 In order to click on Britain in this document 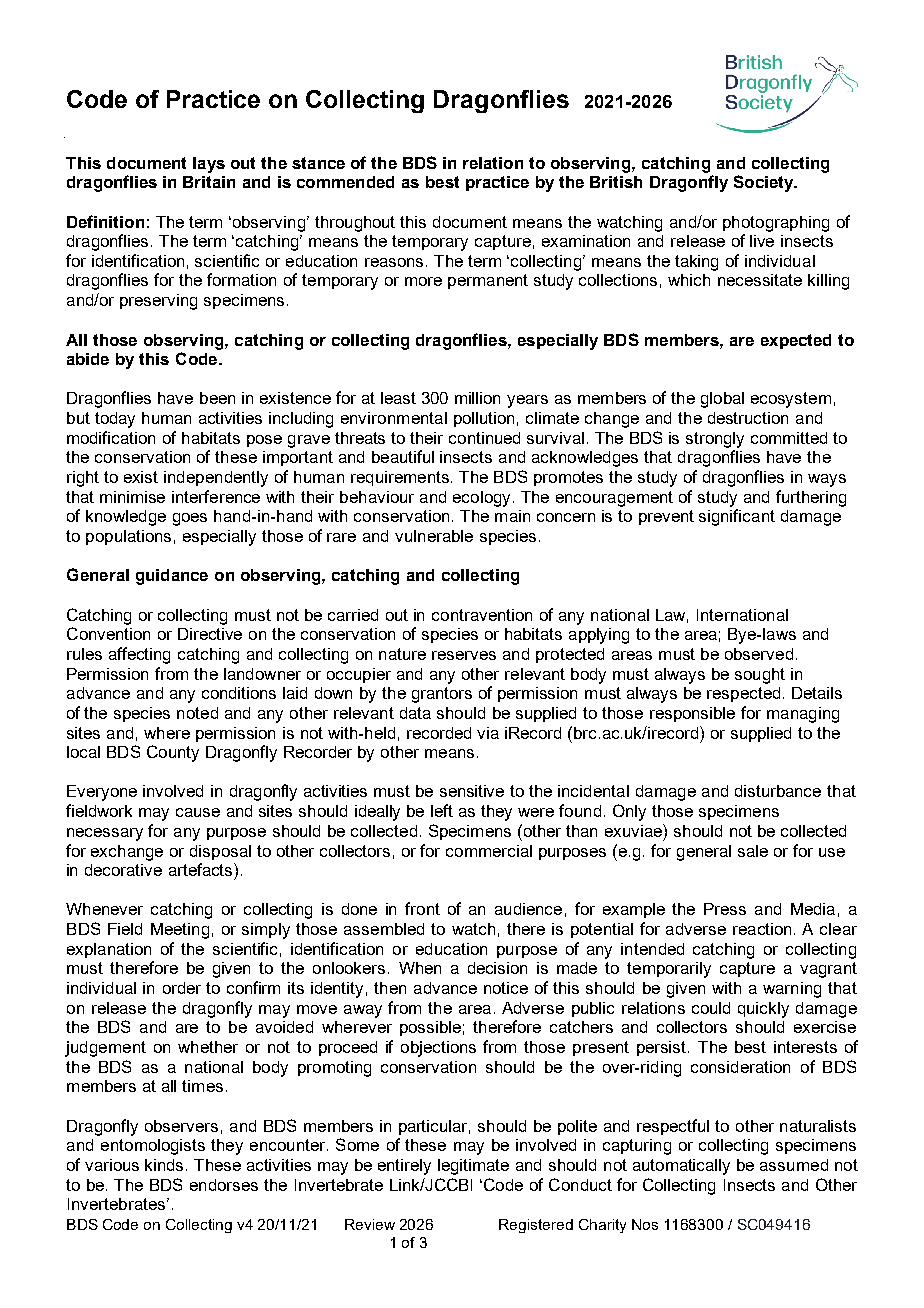, I will do `click(209, 182)`.
